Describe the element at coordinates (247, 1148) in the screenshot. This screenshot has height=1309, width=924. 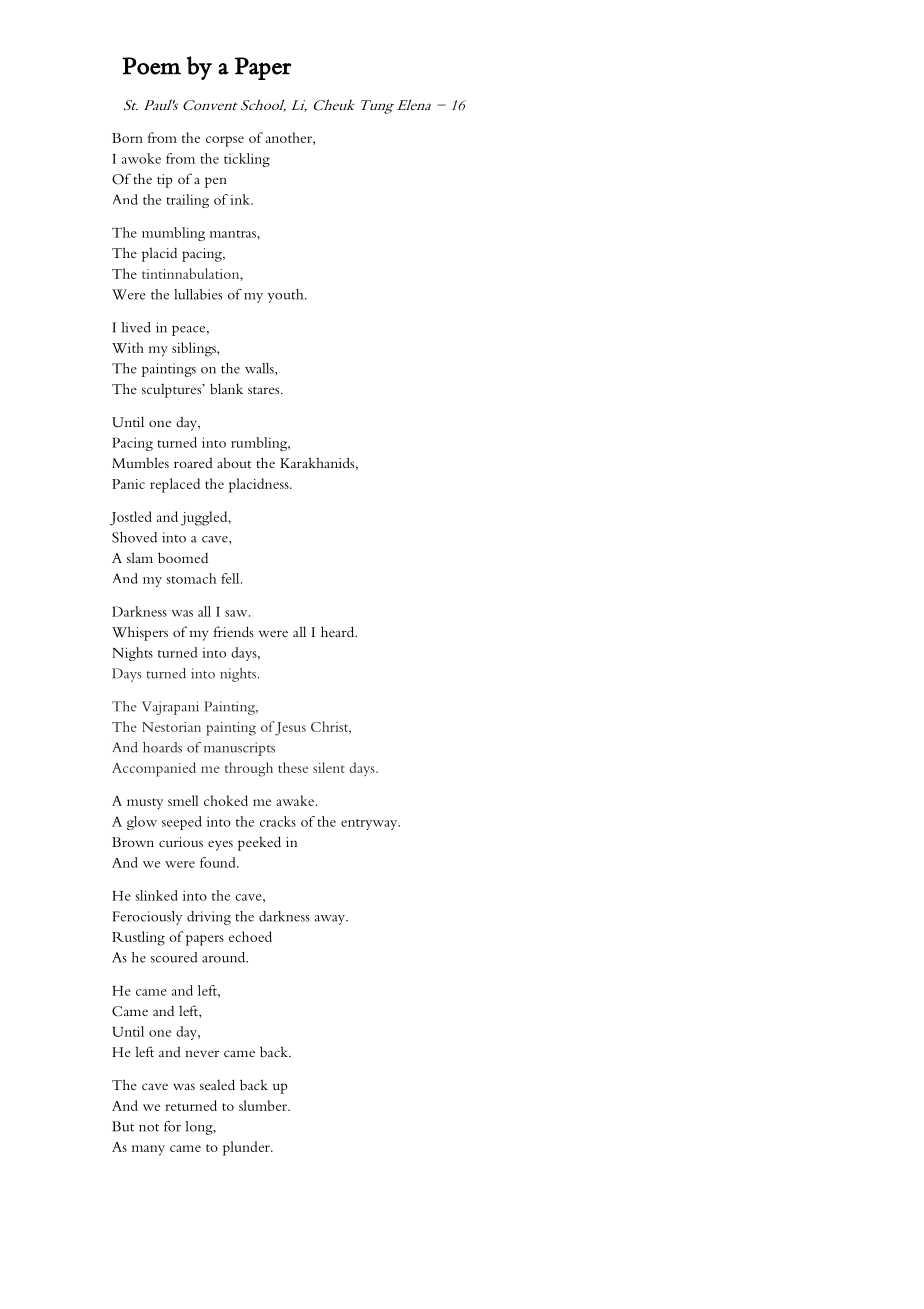
I see `plunder` at that location.
